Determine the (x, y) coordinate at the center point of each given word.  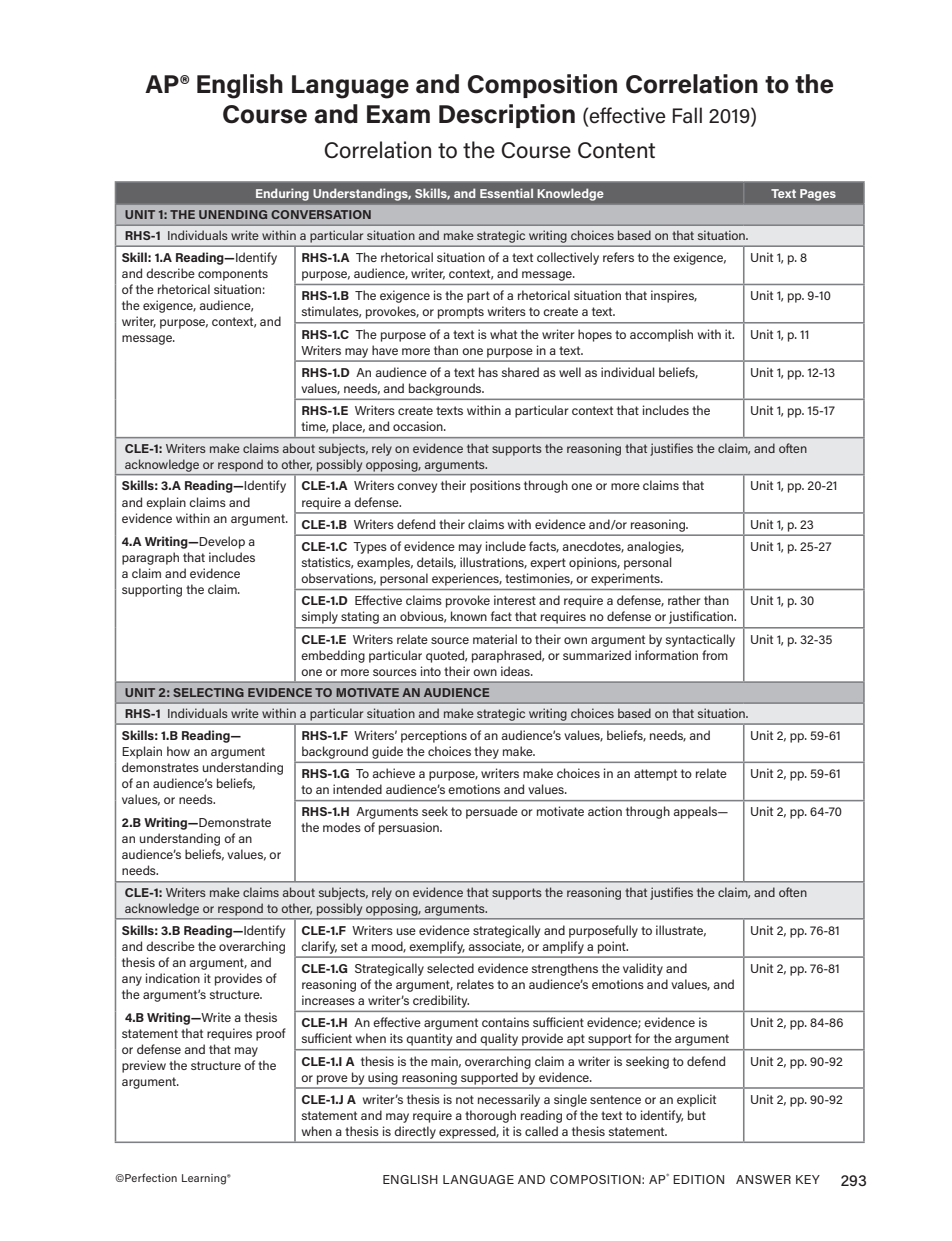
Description (507, 116)
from (715, 655)
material (495, 639)
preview (144, 1066)
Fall (687, 115)
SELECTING (208, 692)
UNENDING (233, 214)
